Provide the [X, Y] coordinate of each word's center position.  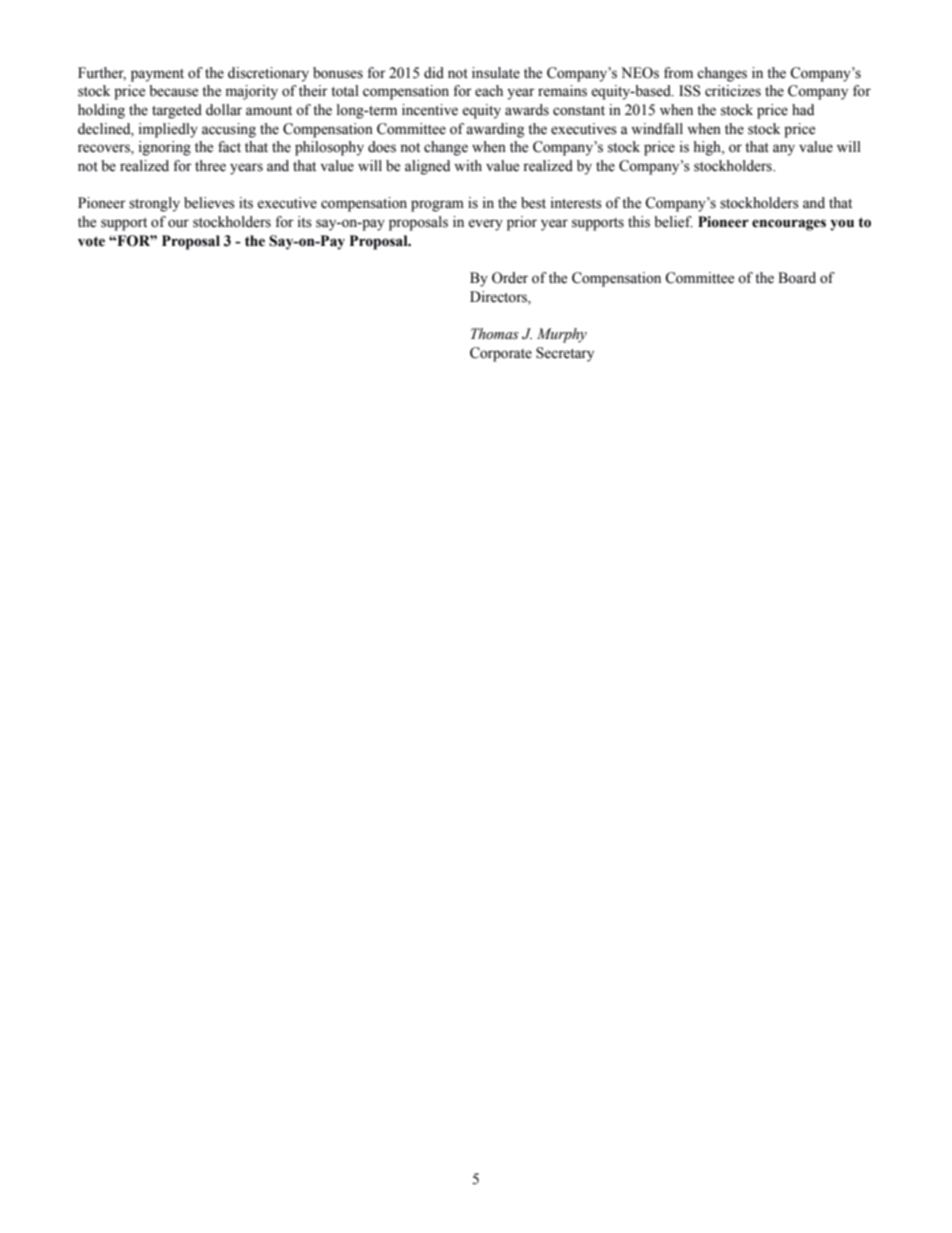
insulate [496, 73]
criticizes [733, 91]
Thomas [495, 334]
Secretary [565, 354]
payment [157, 75]
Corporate [501, 354]
